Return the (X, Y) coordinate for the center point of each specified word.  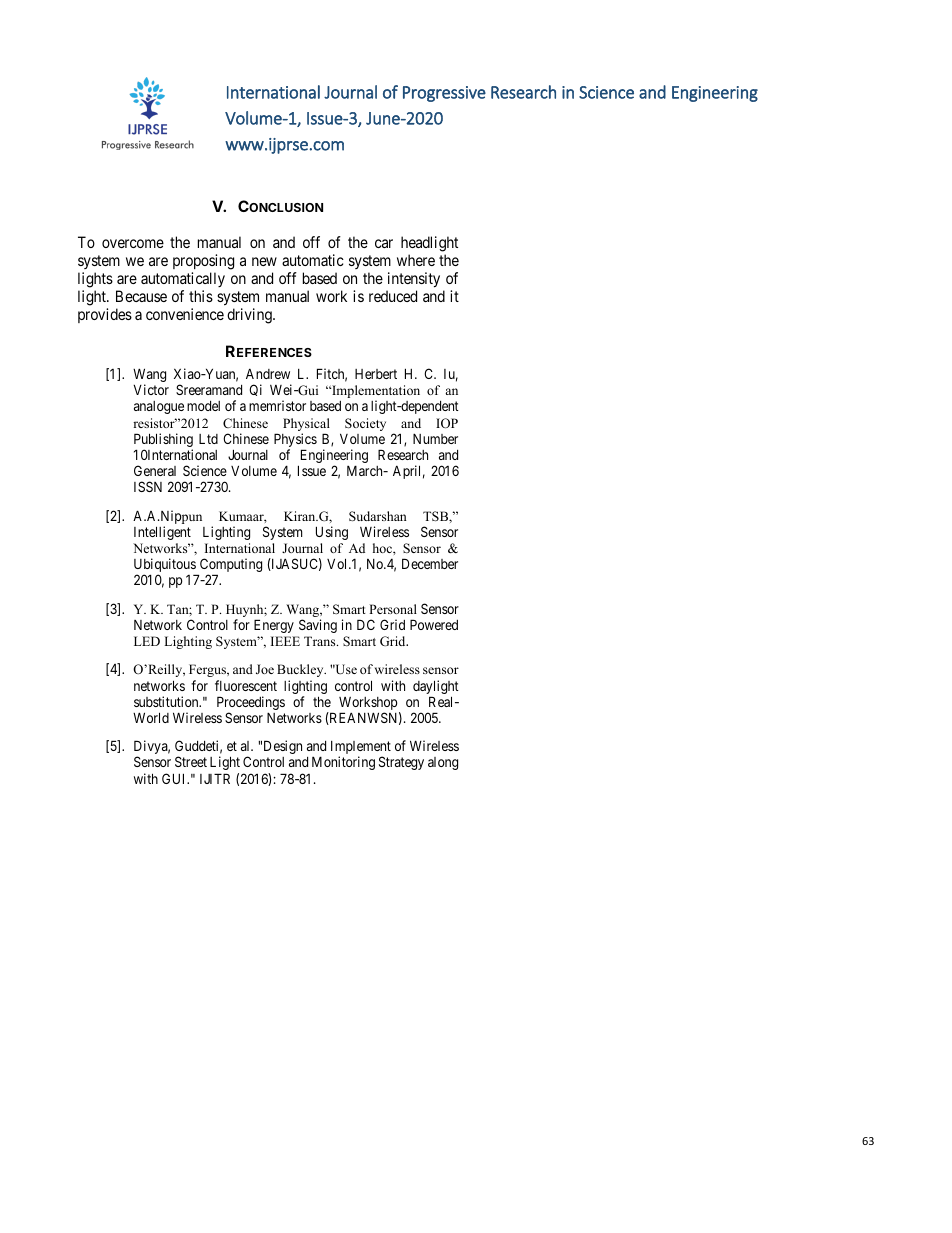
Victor (151, 389)
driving (250, 316)
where (416, 260)
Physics (295, 441)
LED (147, 641)
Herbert (376, 374)
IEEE (285, 641)
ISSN (148, 486)
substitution (167, 701)
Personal (393, 609)
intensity (413, 281)
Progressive (444, 94)
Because (141, 296)
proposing (203, 263)
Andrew (268, 374)
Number (435, 438)
